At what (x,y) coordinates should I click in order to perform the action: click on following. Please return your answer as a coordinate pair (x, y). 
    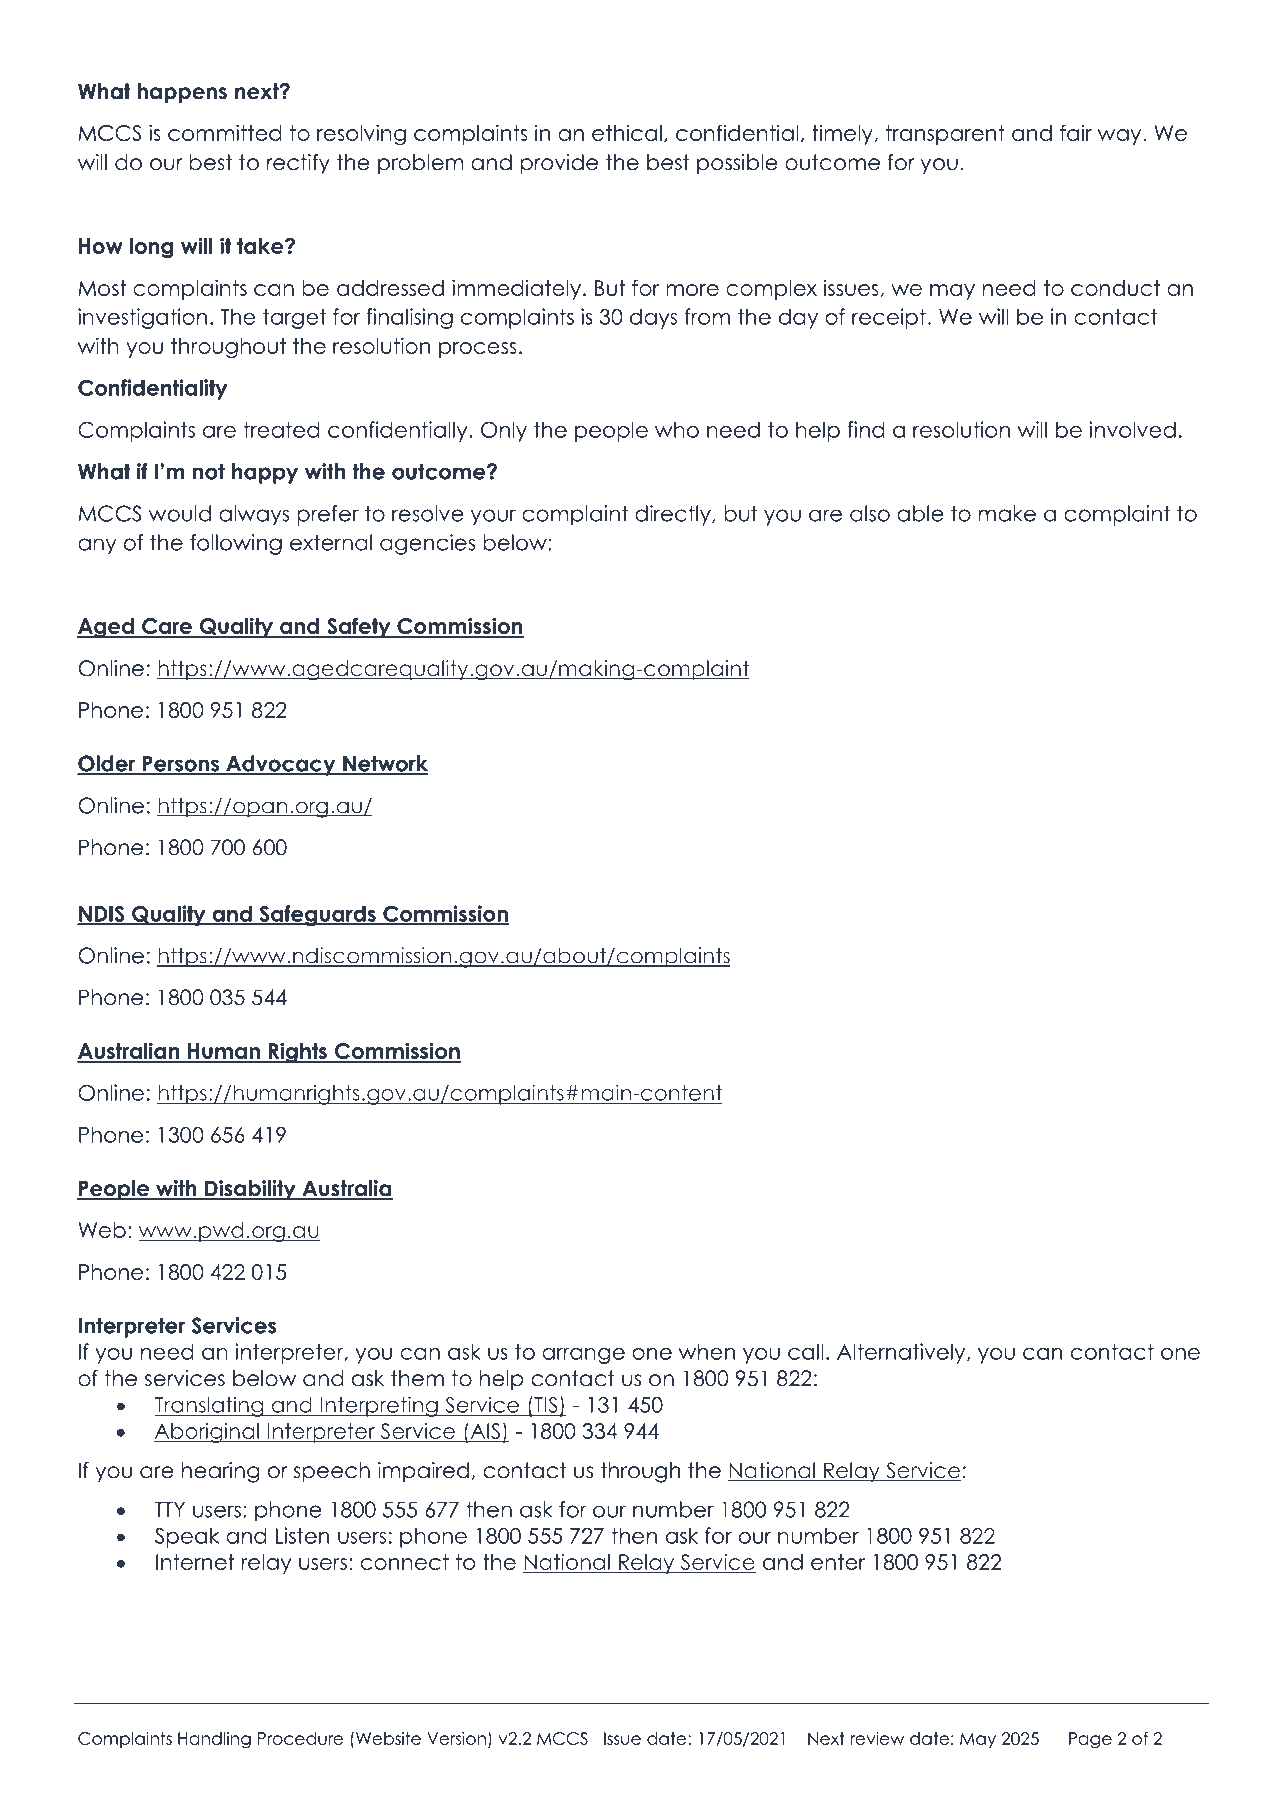
    Looking at the image, I should click on (236, 544).
